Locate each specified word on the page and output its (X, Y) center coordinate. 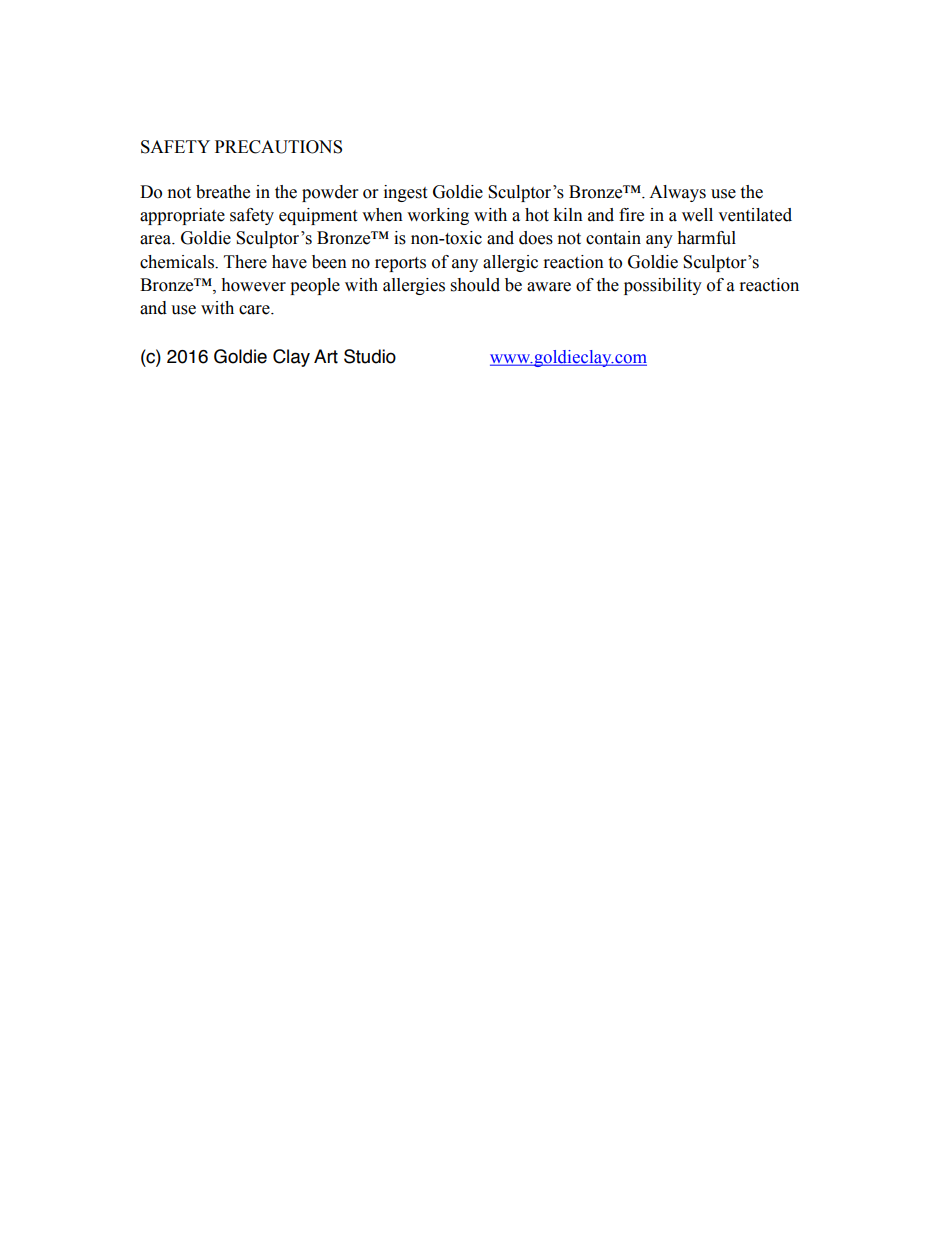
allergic (510, 263)
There (245, 262)
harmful (706, 238)
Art (326, 356)
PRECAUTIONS (278, 147)
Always (677, 193)
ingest (405, 193)
